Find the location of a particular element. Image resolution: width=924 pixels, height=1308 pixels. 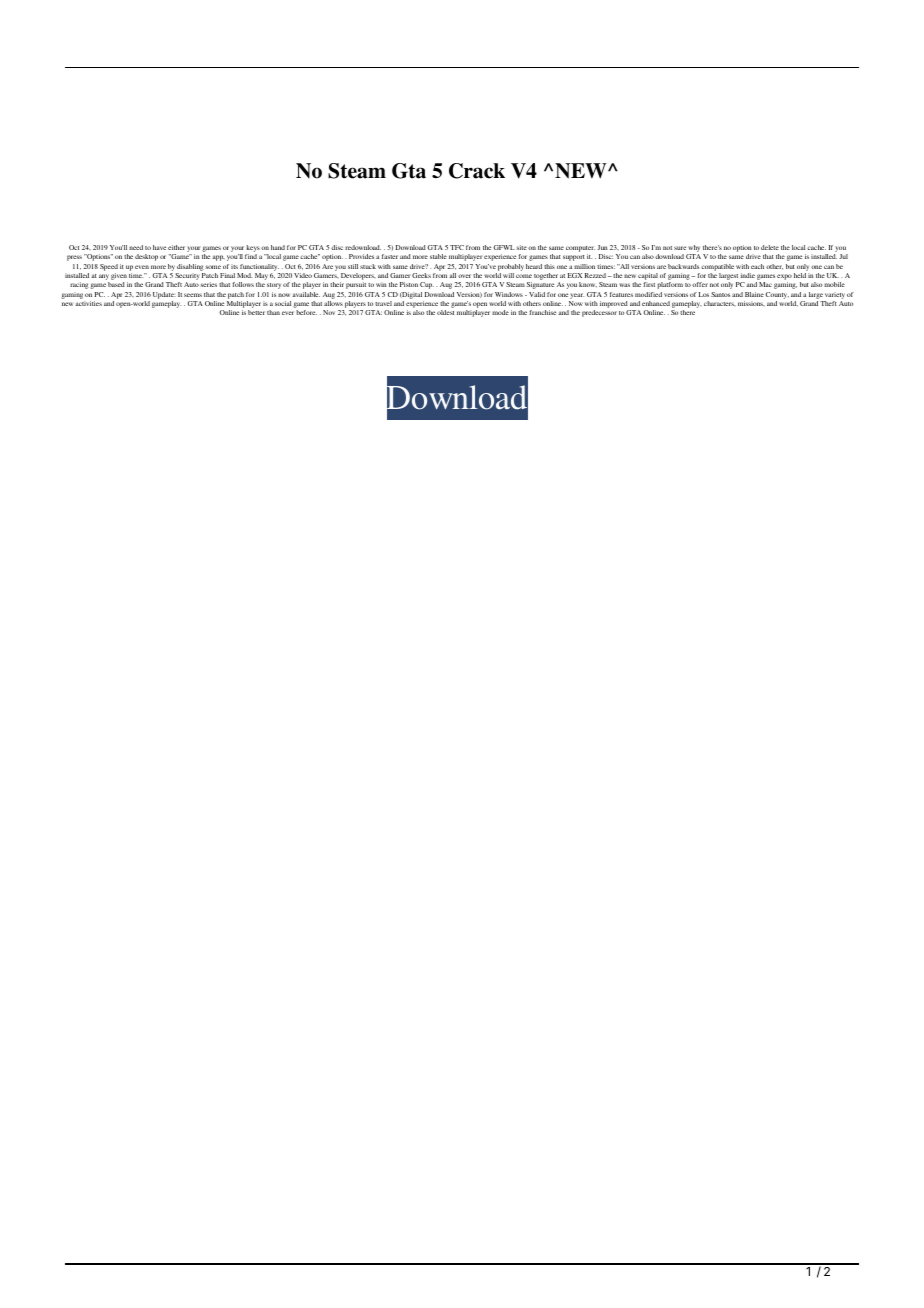

computer is located at coordinates (580, 250).
